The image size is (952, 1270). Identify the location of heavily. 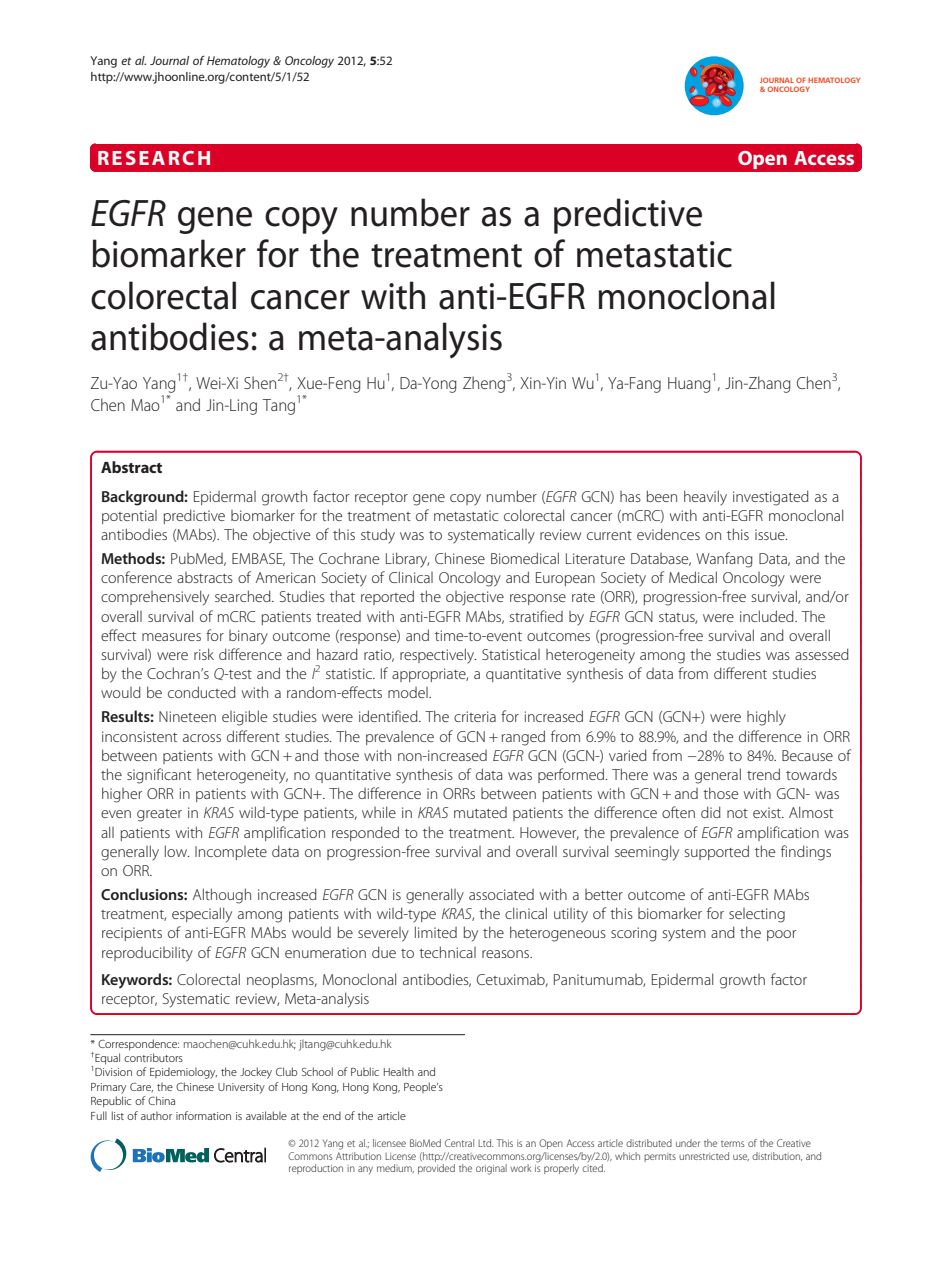
(705, 498).
